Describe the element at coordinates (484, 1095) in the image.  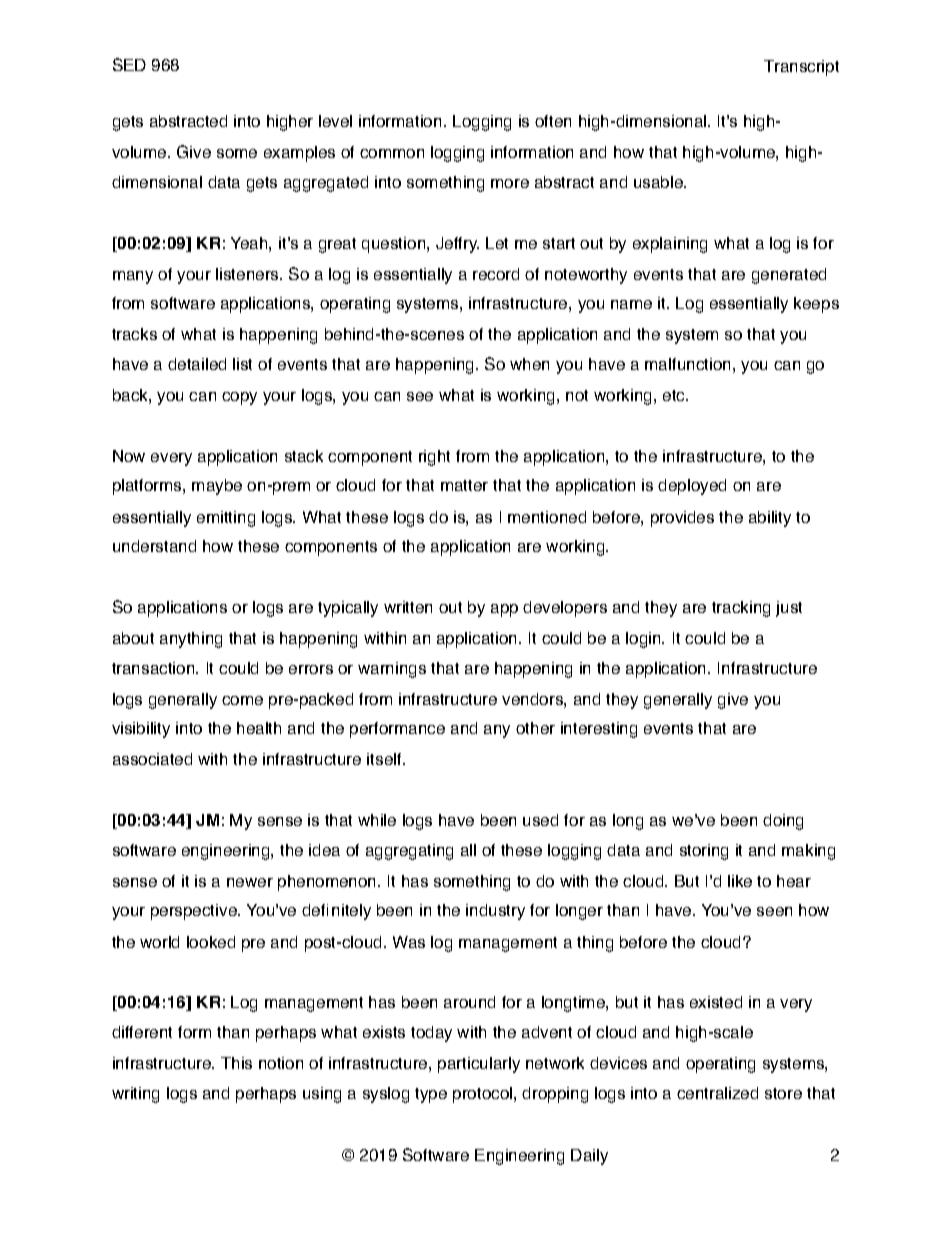
I see `protocol` at that location.
